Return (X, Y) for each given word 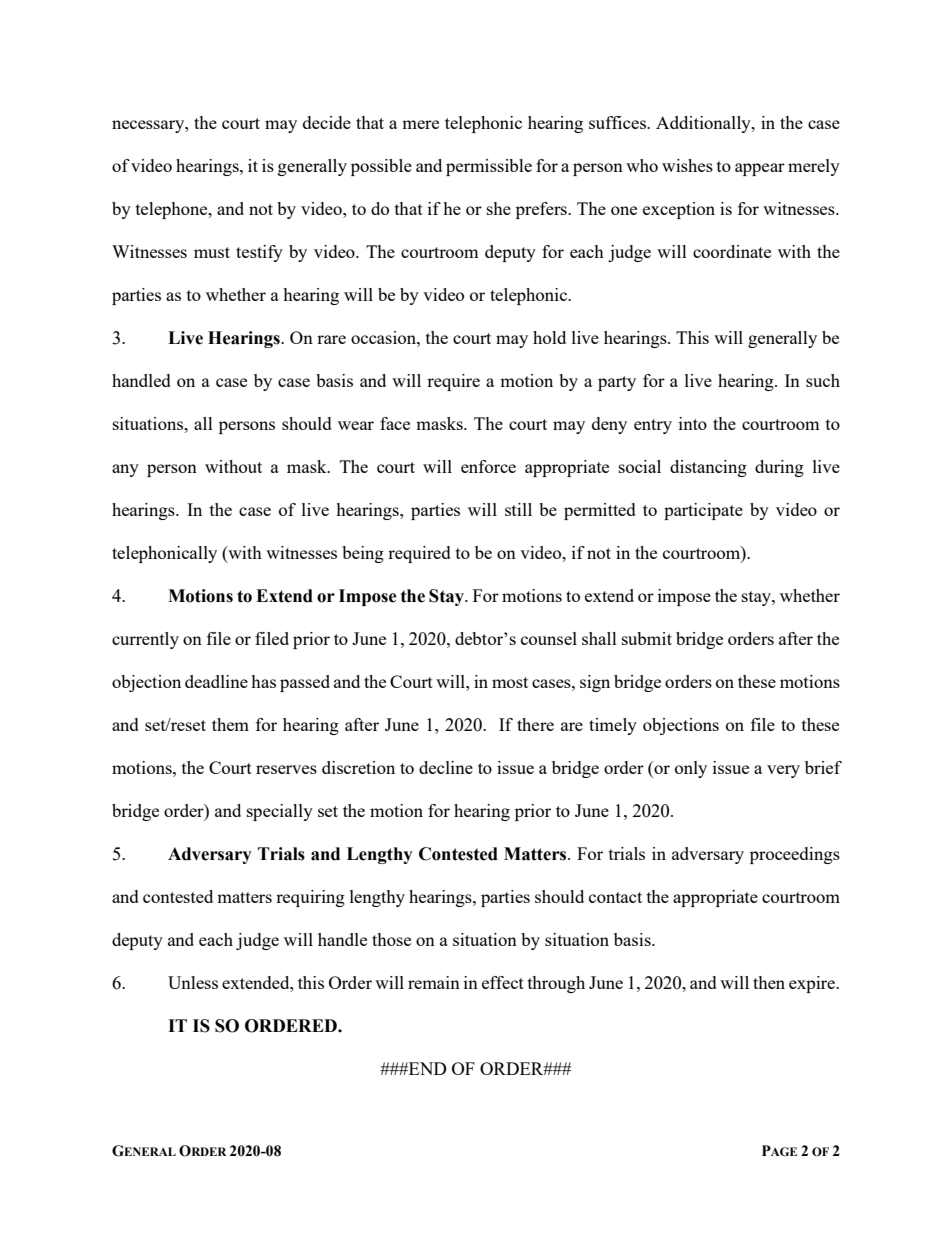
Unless (193, 982)
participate (703, 511)
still (518, 509)
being (363, 554)
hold (549, 337)
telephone (173, 210)
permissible (489, 167)
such (823, 380)
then (769, 982)
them (230, 724)
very (783, 771)
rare (331, 339)
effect (503, 982)
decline (446, 767)
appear (760, 169)
